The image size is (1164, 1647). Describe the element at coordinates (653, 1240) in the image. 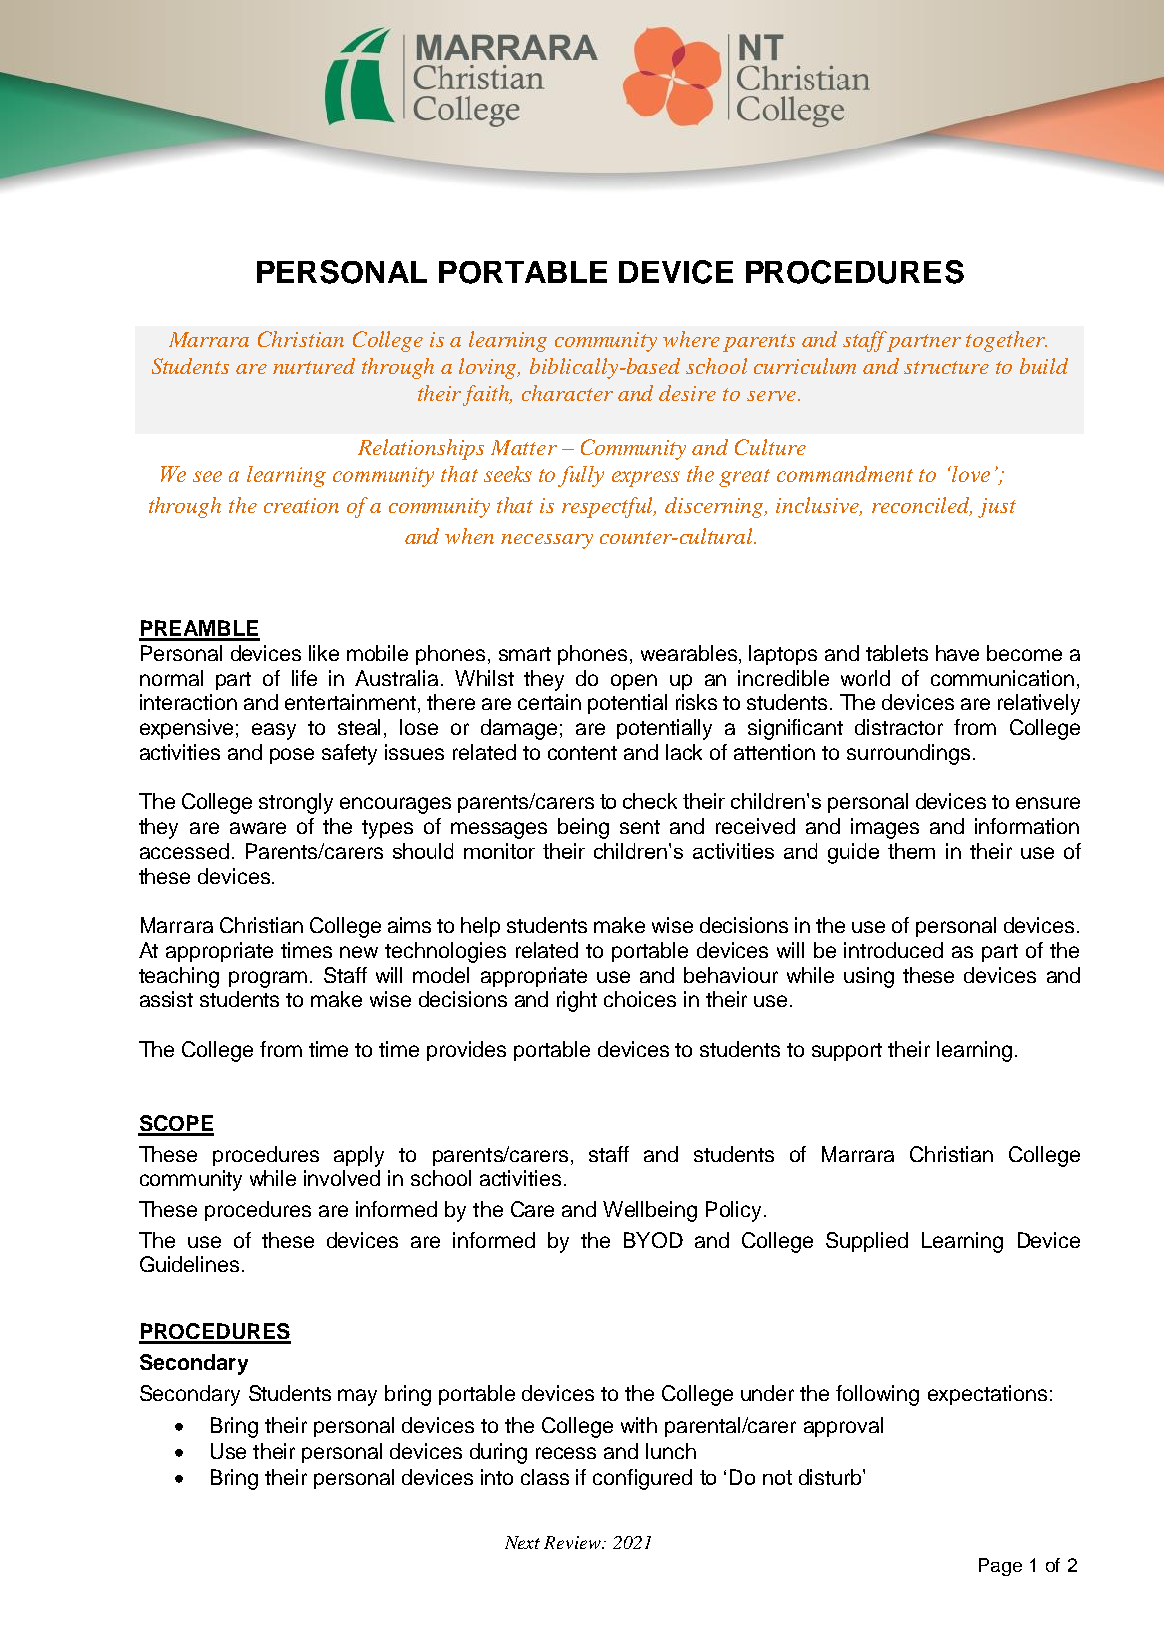

I see `BYOD` at that location.
